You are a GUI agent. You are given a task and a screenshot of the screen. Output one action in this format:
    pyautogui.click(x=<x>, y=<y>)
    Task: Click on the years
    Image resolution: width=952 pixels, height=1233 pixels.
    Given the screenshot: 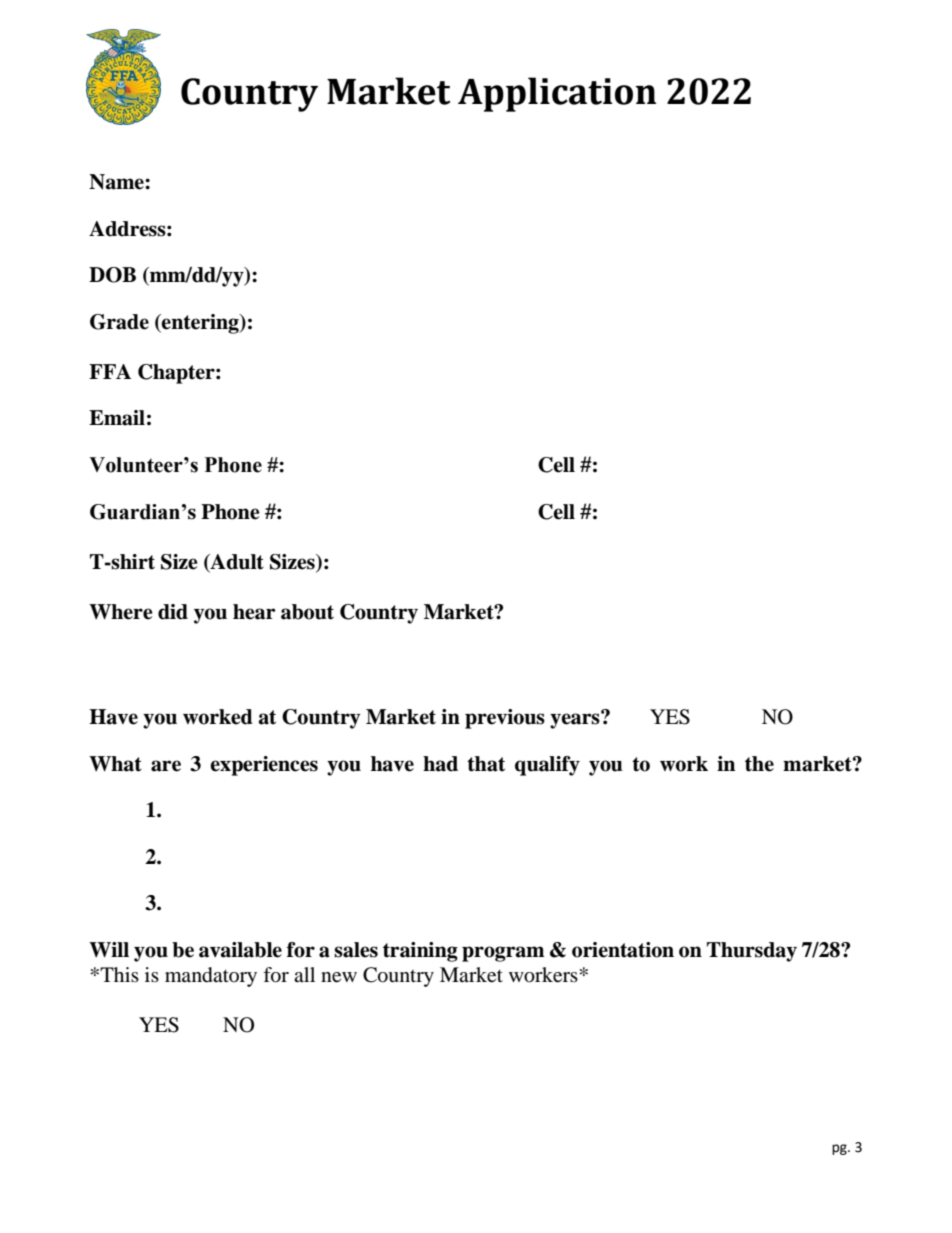 What is the action you would take?
    pyautogui.click(x=576, y=720)
